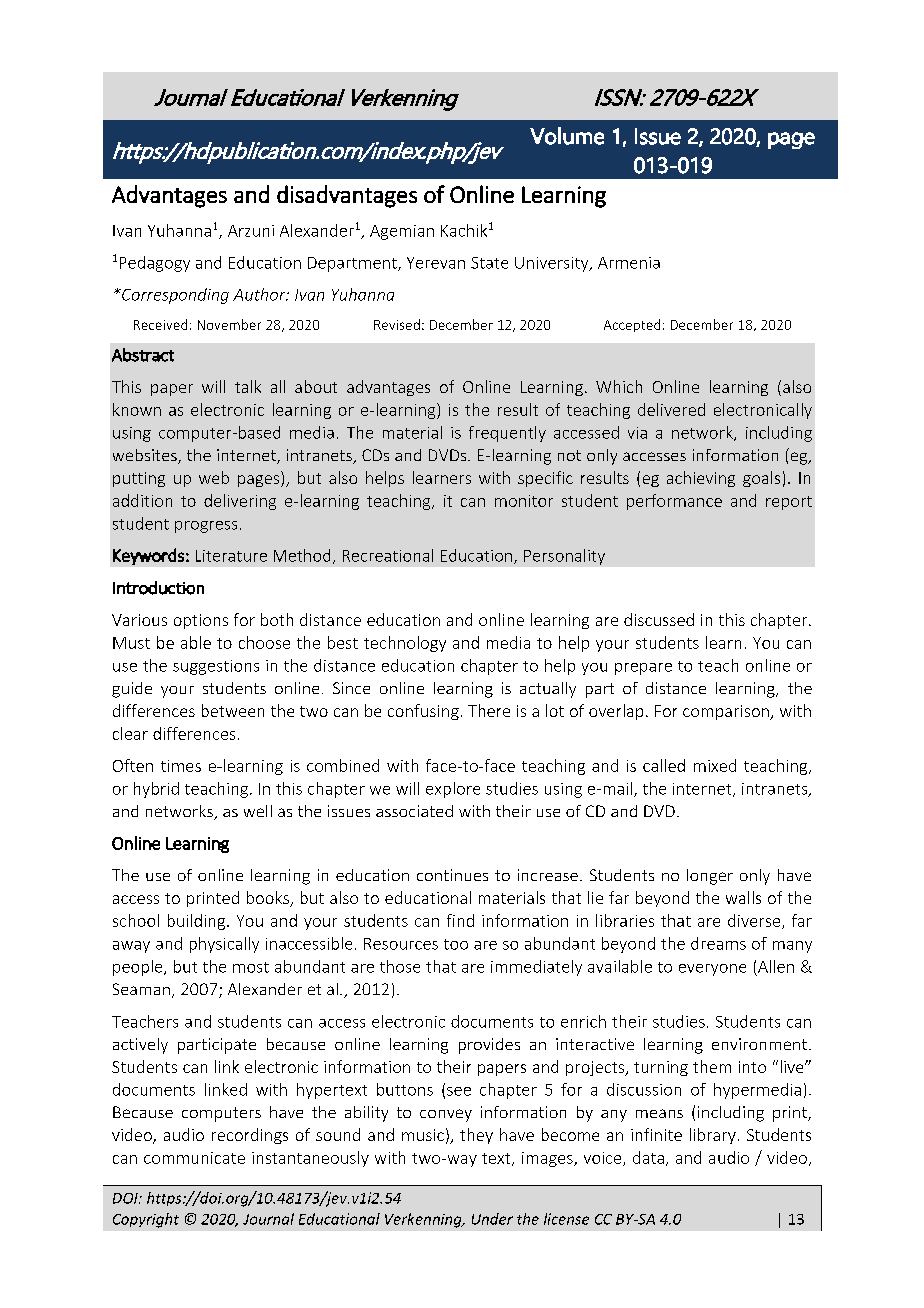 This image has height=1308, width=924. What do you see at coordinates (629, 263) in the image?
I see `Armenia` at bounding box center [629, 263].
